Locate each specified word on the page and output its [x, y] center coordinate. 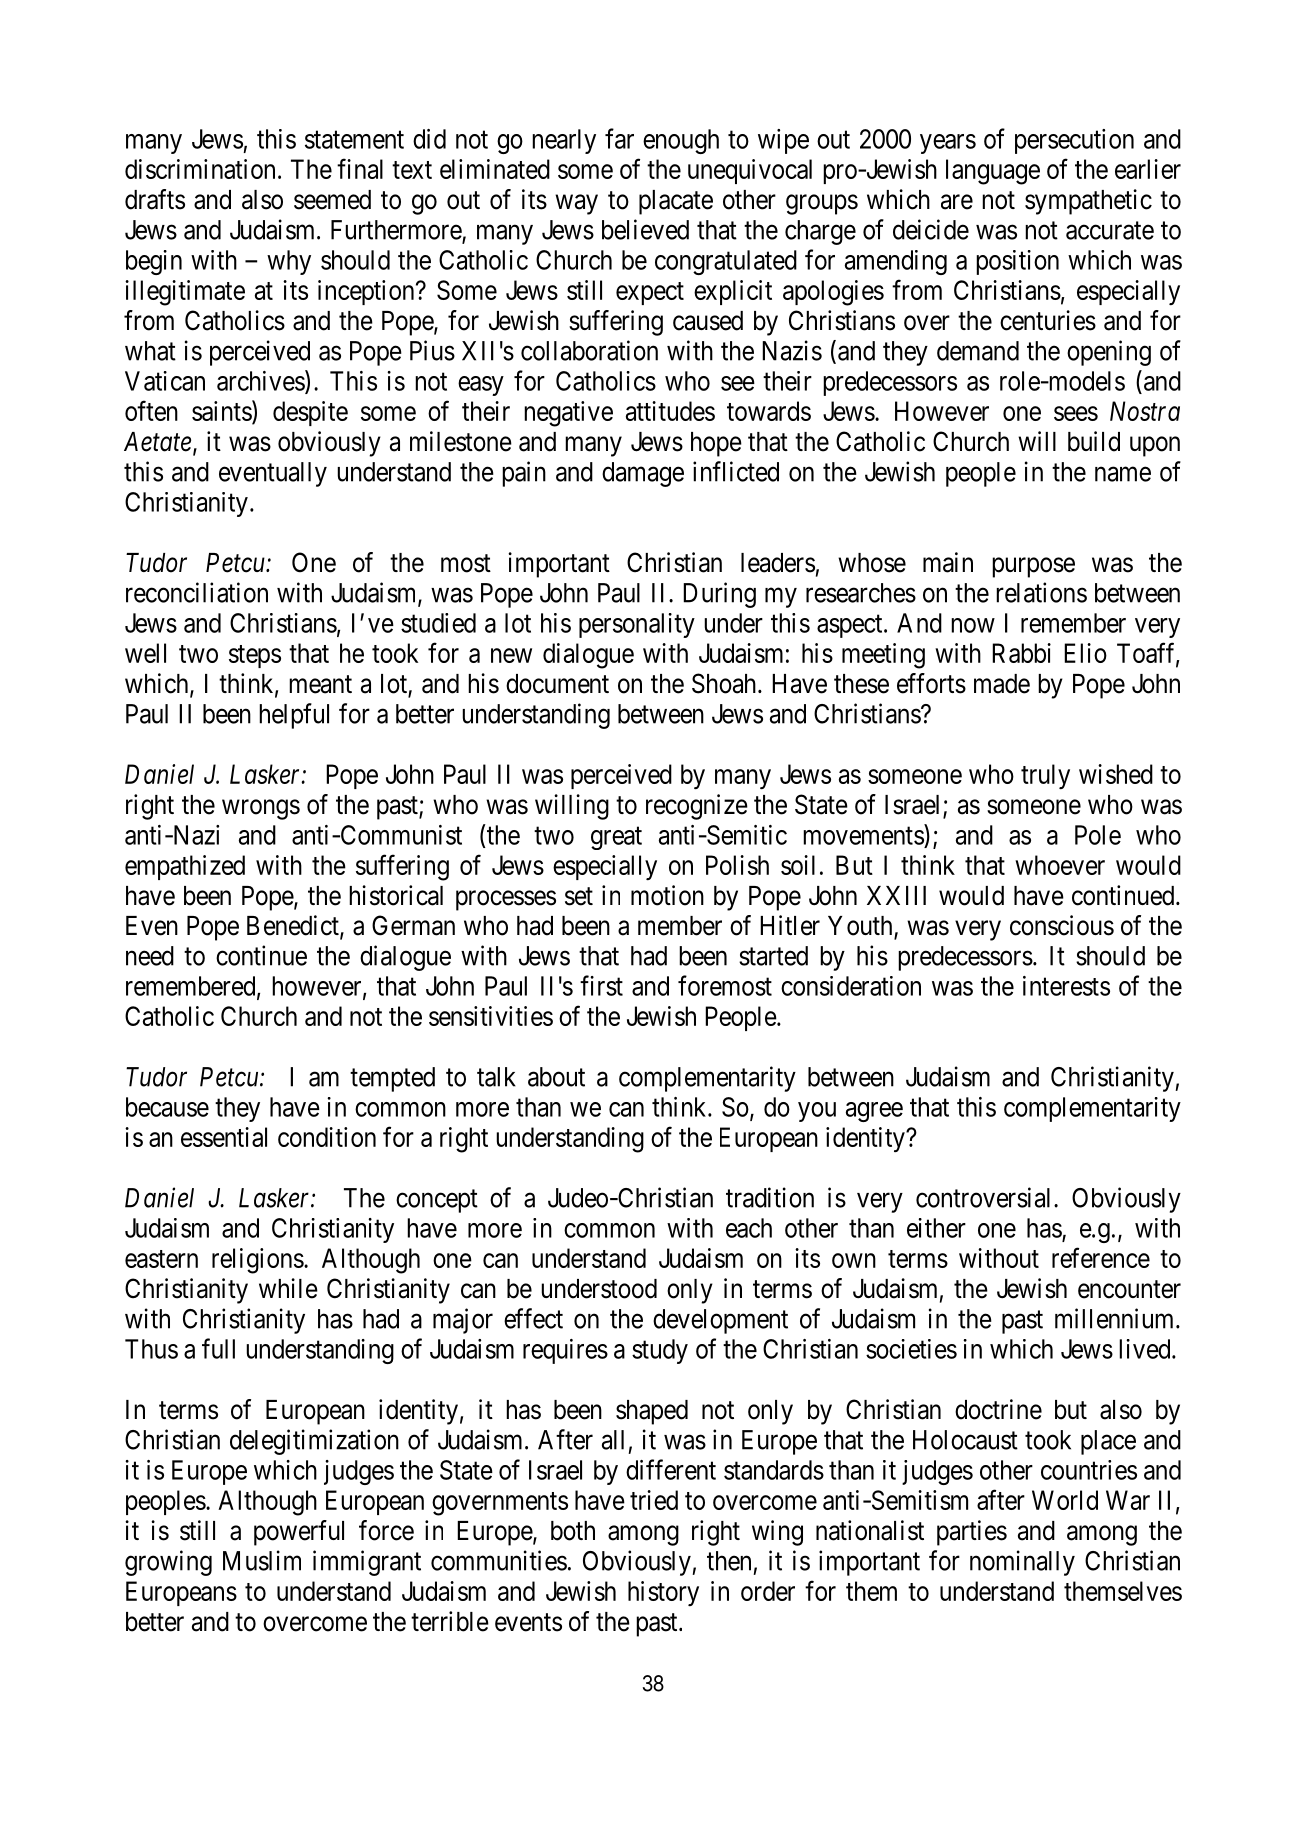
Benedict [294, 926]
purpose [1033, 568]
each [749, 1228]
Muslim [262, 1560]
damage [643, 474]
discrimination [200, 169]
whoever [1060, 865]
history [663, 1593]
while [288, 1288]
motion [667, 895]
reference [1101, 1257]
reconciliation [197, 592]
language [993, 172]
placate [676, 202]
